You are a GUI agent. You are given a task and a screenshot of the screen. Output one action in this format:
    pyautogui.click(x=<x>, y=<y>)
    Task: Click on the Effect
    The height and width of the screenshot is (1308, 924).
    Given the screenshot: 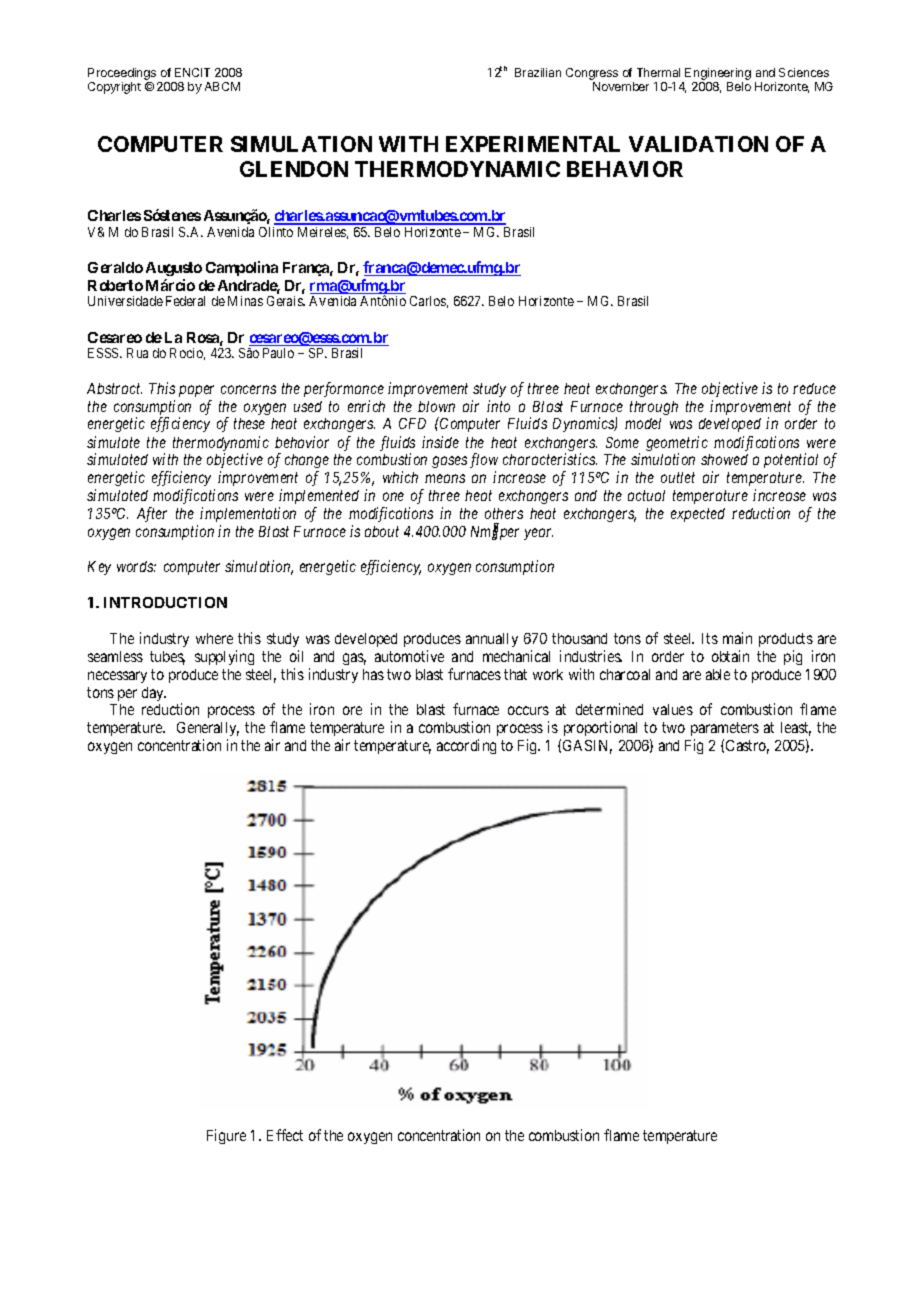 What is the action you would take?
    pyautogui.click(x=285, y=1135)
